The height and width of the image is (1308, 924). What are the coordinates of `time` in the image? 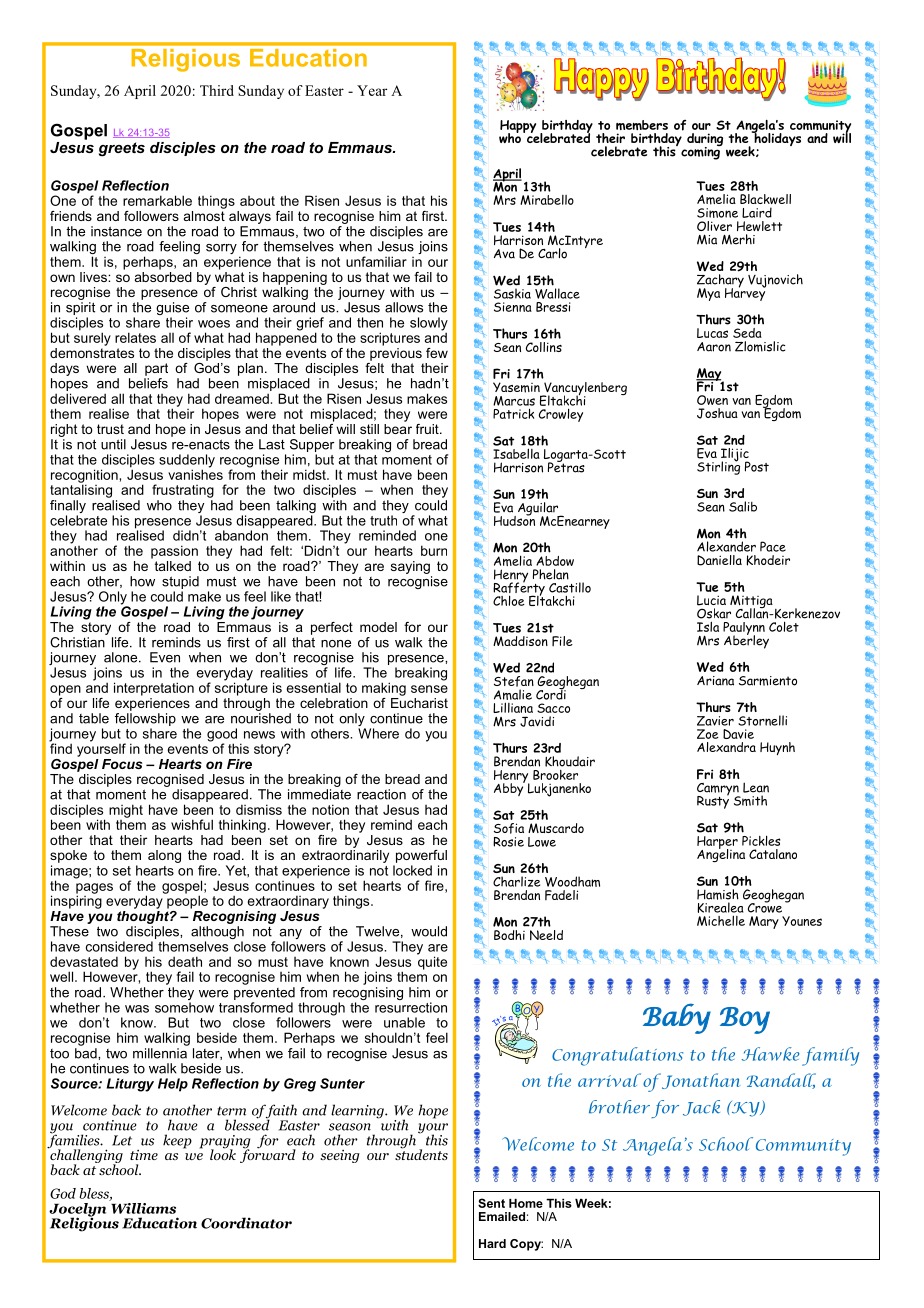 It's located at (144, 1154).
